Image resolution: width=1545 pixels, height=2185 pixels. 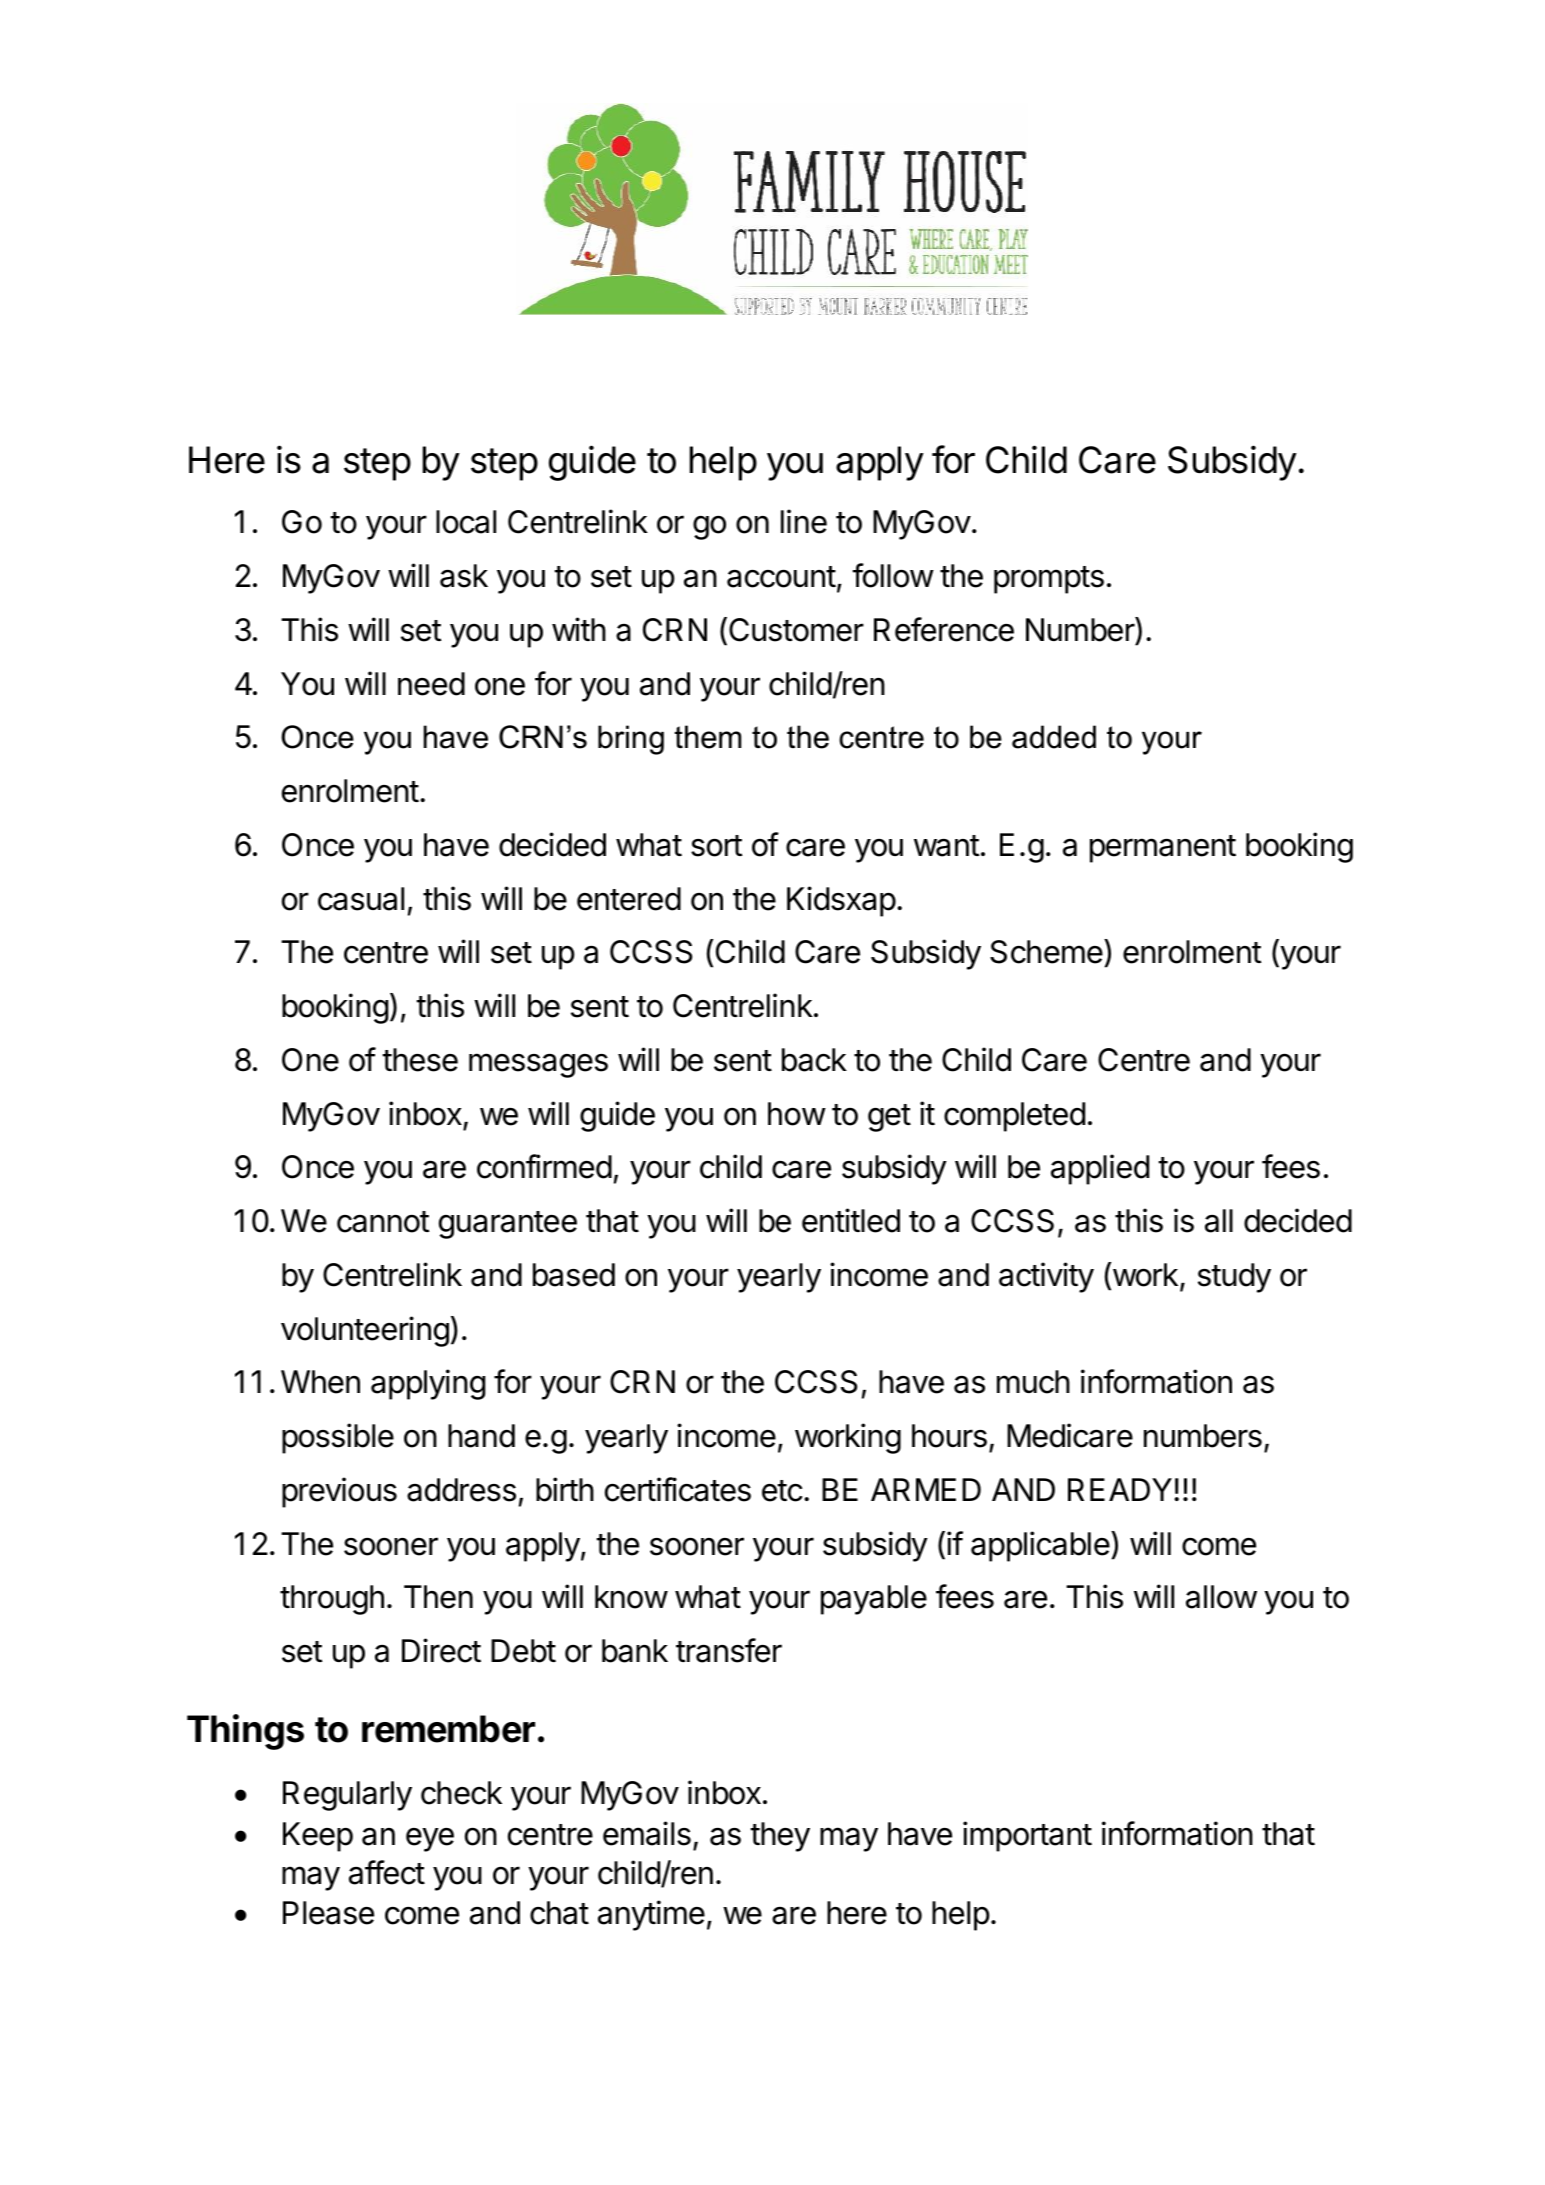 What do you see at coordinates (1046, 952) in the page?
I see `Scheme` at bounding box center [1046, 952].
